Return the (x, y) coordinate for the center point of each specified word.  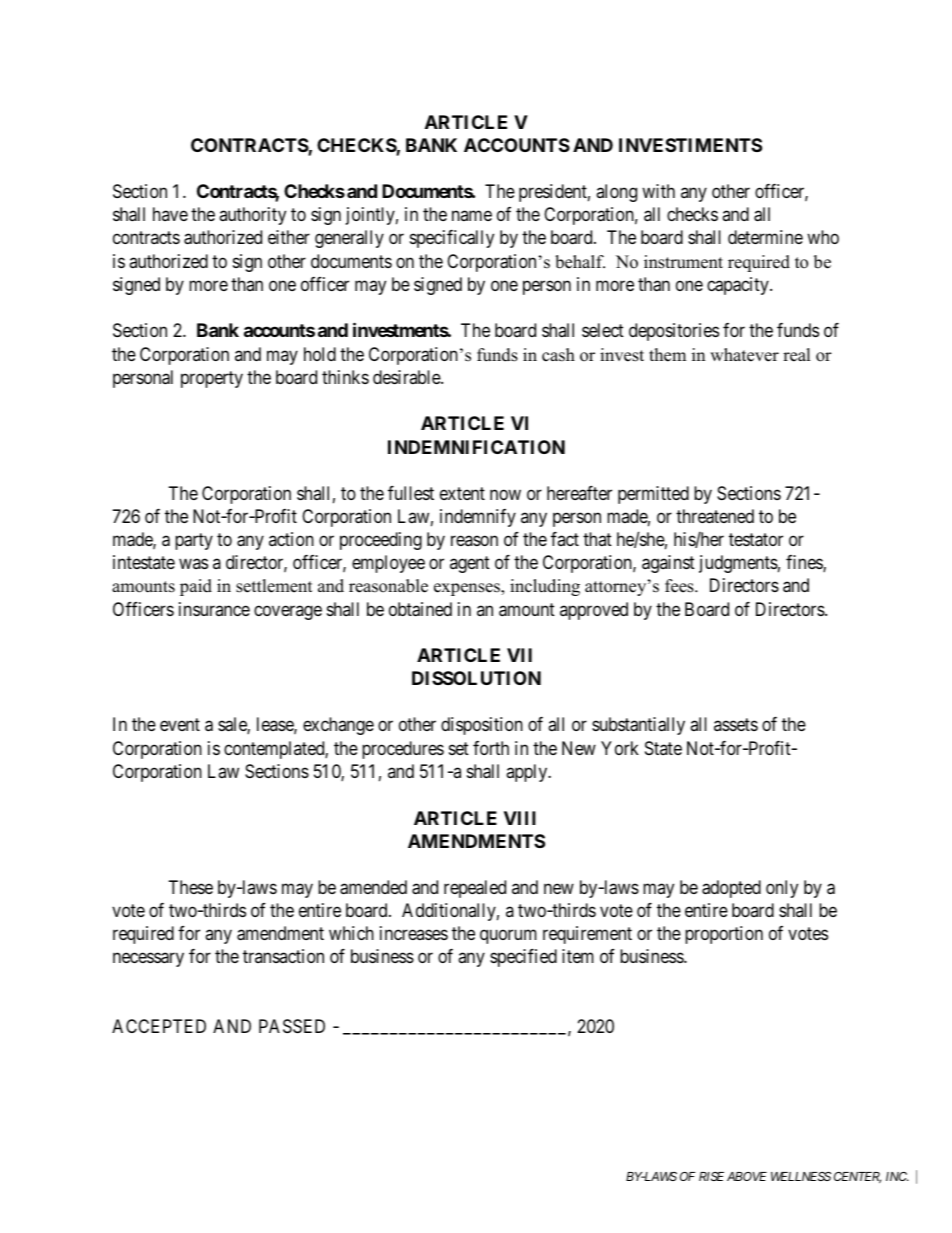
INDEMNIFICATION (476, 447)
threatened (715, 516)
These (191, 887)
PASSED (292, 1026)
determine (765, 237)
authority (252, 216)
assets (736, 725)
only (782, 889)
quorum (508, 937)
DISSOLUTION (476, 678)
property (212, 379)
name (472, 216)
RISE (711, 1176)
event (180, 725)
